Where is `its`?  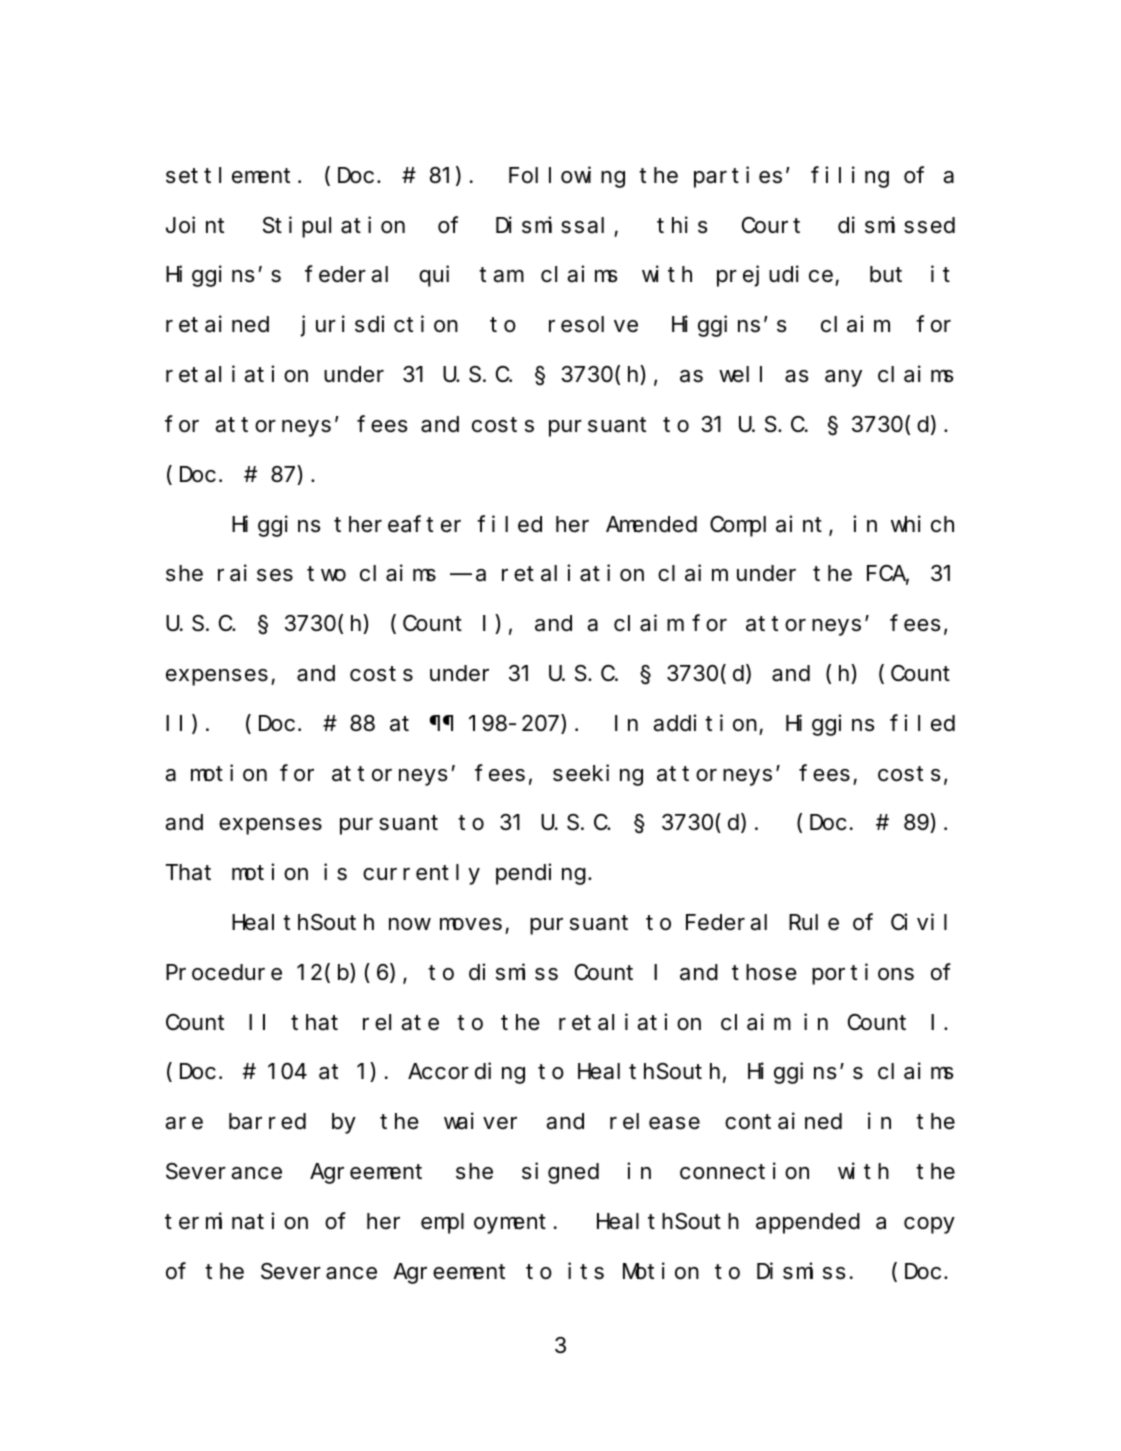
its is located at coordinates (586, 1271).
